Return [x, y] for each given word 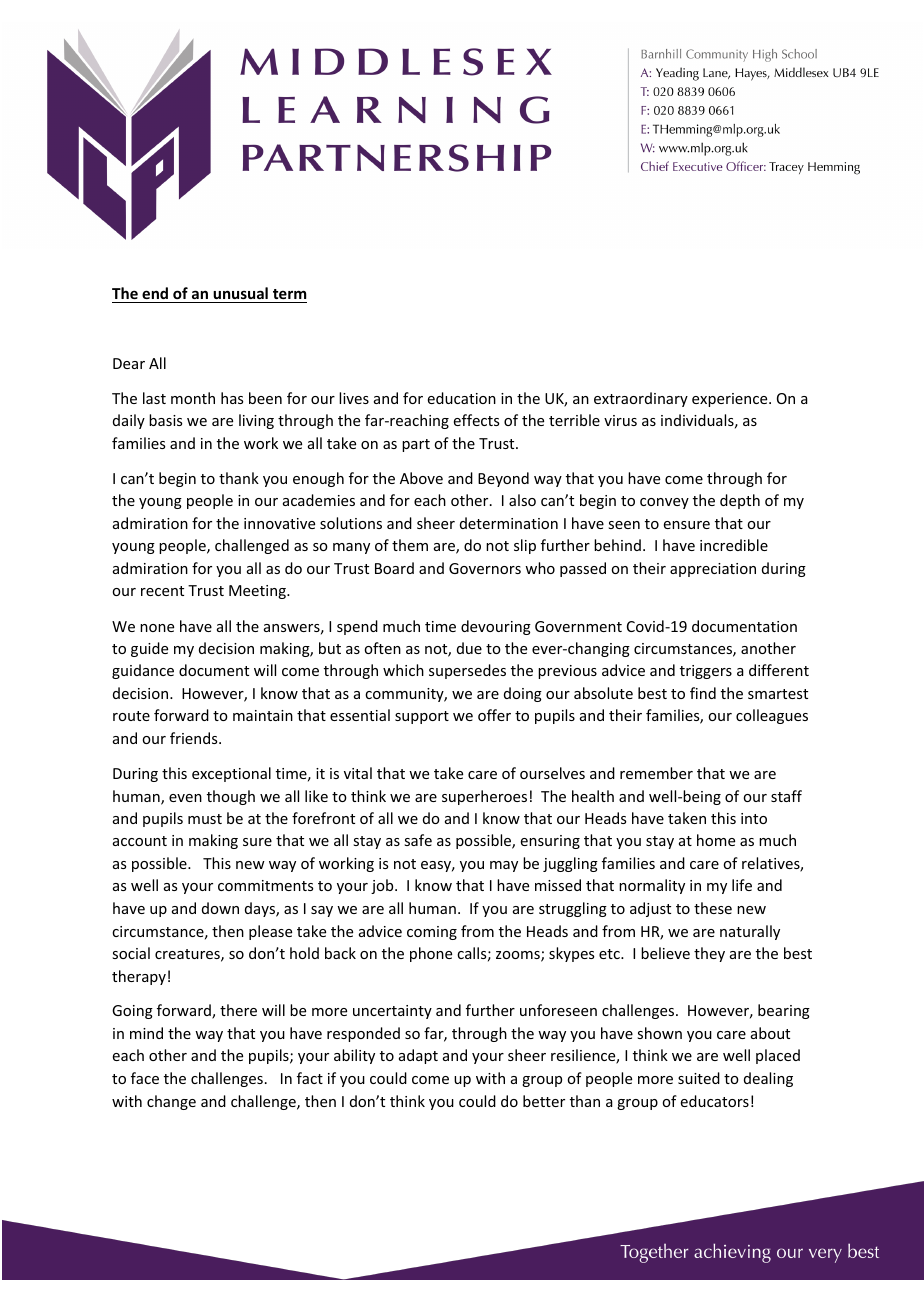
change [171, 1102]
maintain [263, 715]
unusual [240, 293]
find [703, 693]
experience [731, 400]
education [462, 398]
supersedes [467, 671]
